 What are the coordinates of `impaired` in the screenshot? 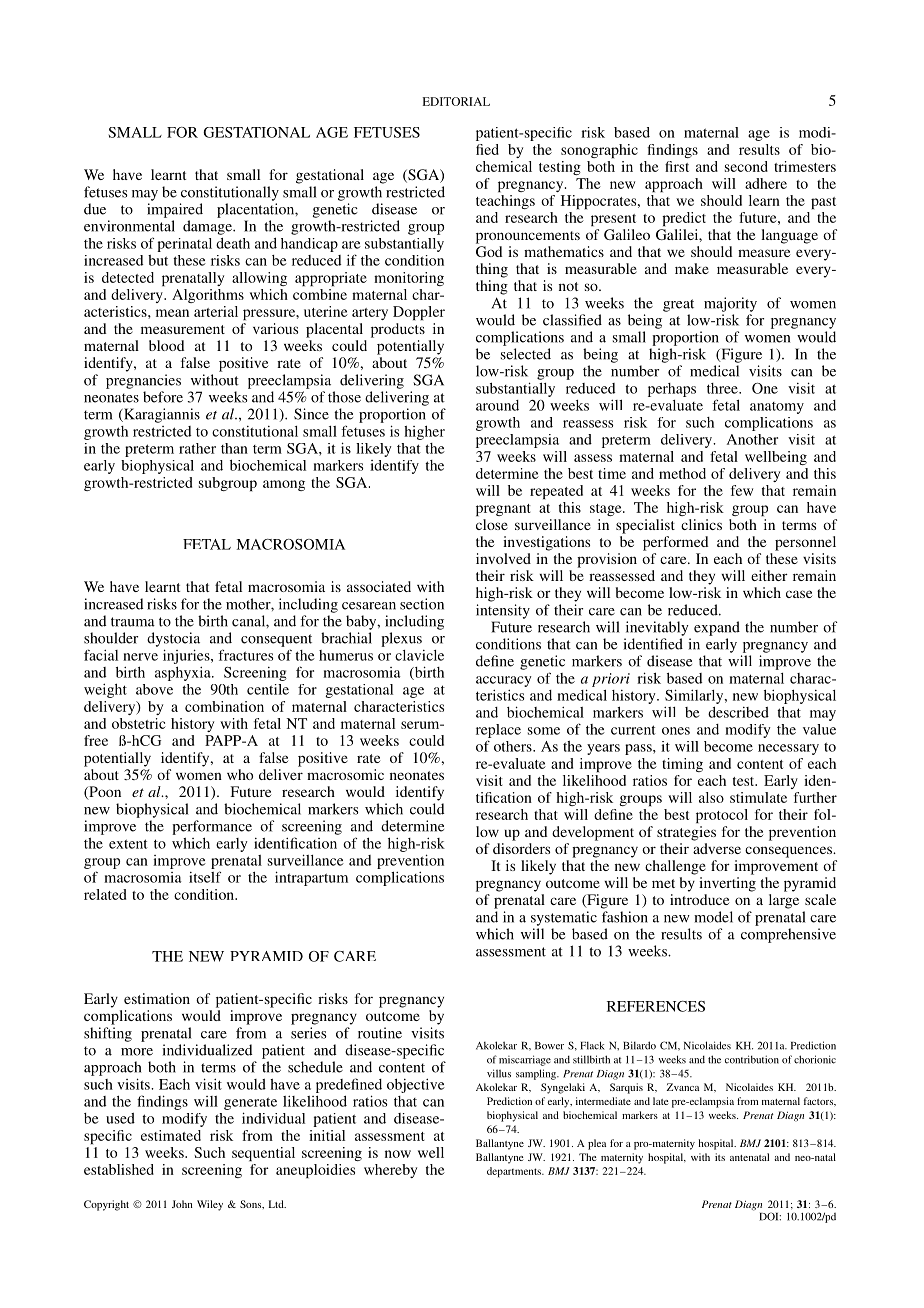 It's located at (175, 210).
